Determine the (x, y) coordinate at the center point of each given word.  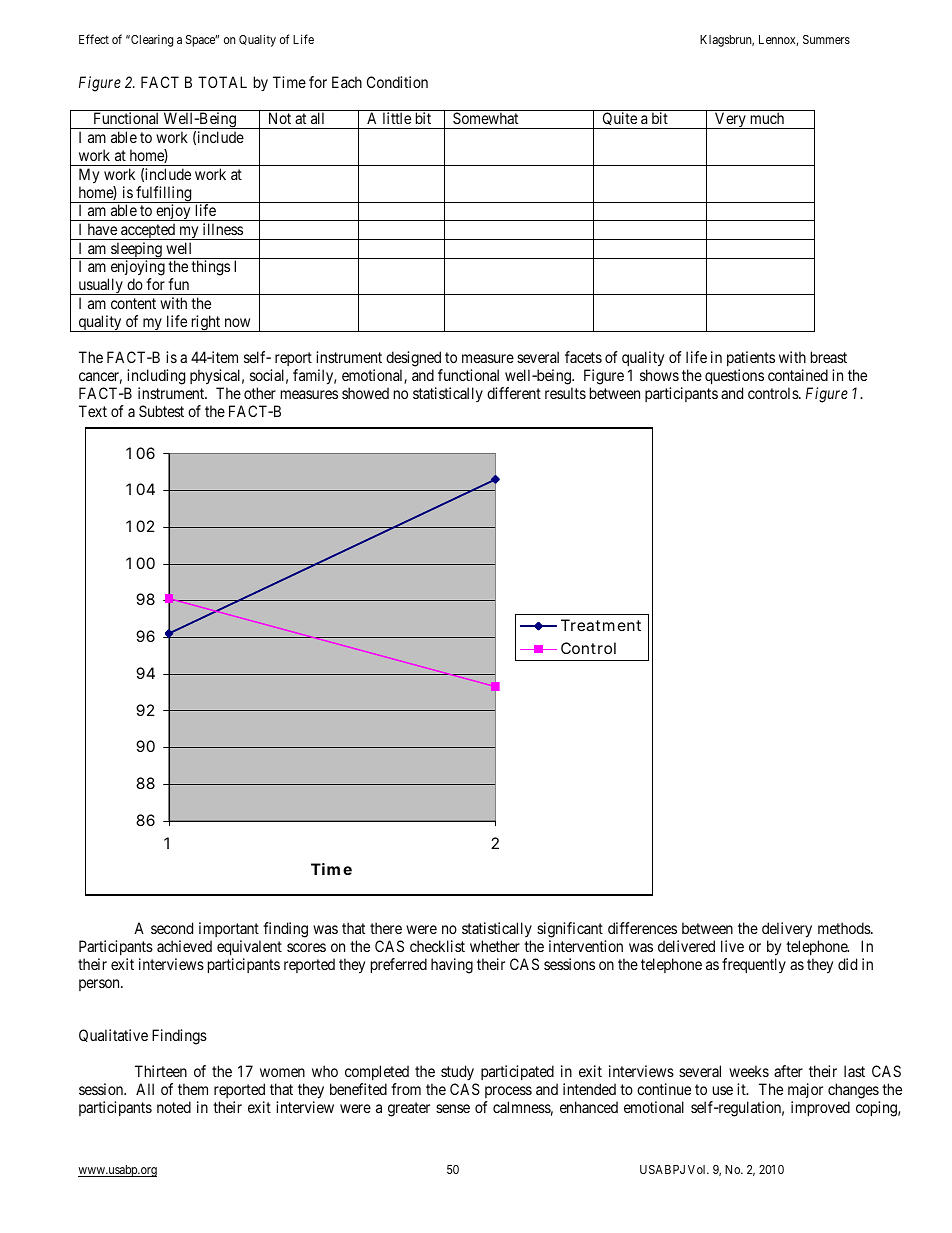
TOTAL (222, 82)
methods (845, 928)
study (457, 1072)
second (172, 928)
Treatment (601, 625)
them (193, 1089)
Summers (826, 39)
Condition (397, 82)
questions (734, 378)
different (514, 393)
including (155, 378)
